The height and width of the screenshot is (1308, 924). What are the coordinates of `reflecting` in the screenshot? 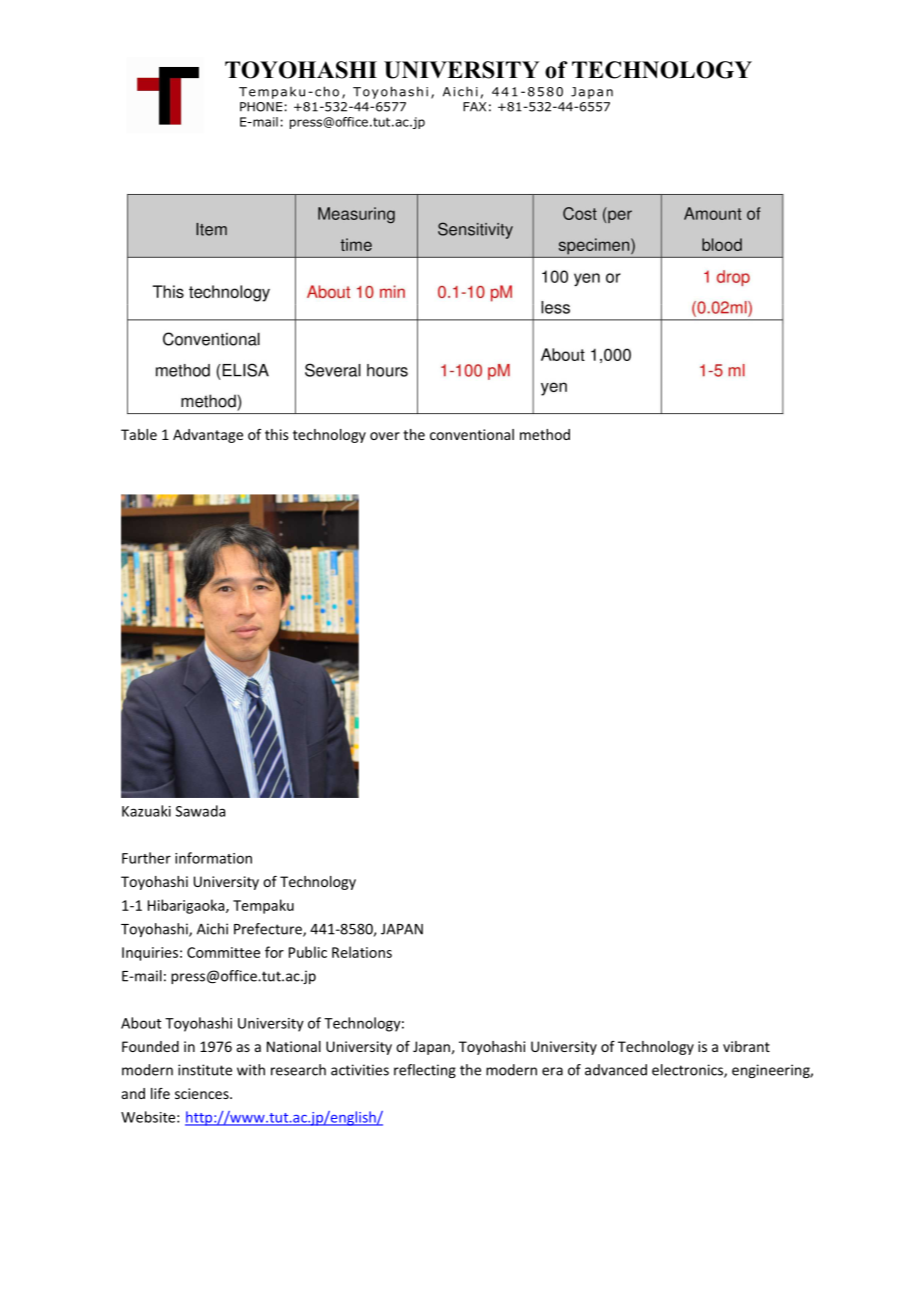 It's located at (425, 1071).
